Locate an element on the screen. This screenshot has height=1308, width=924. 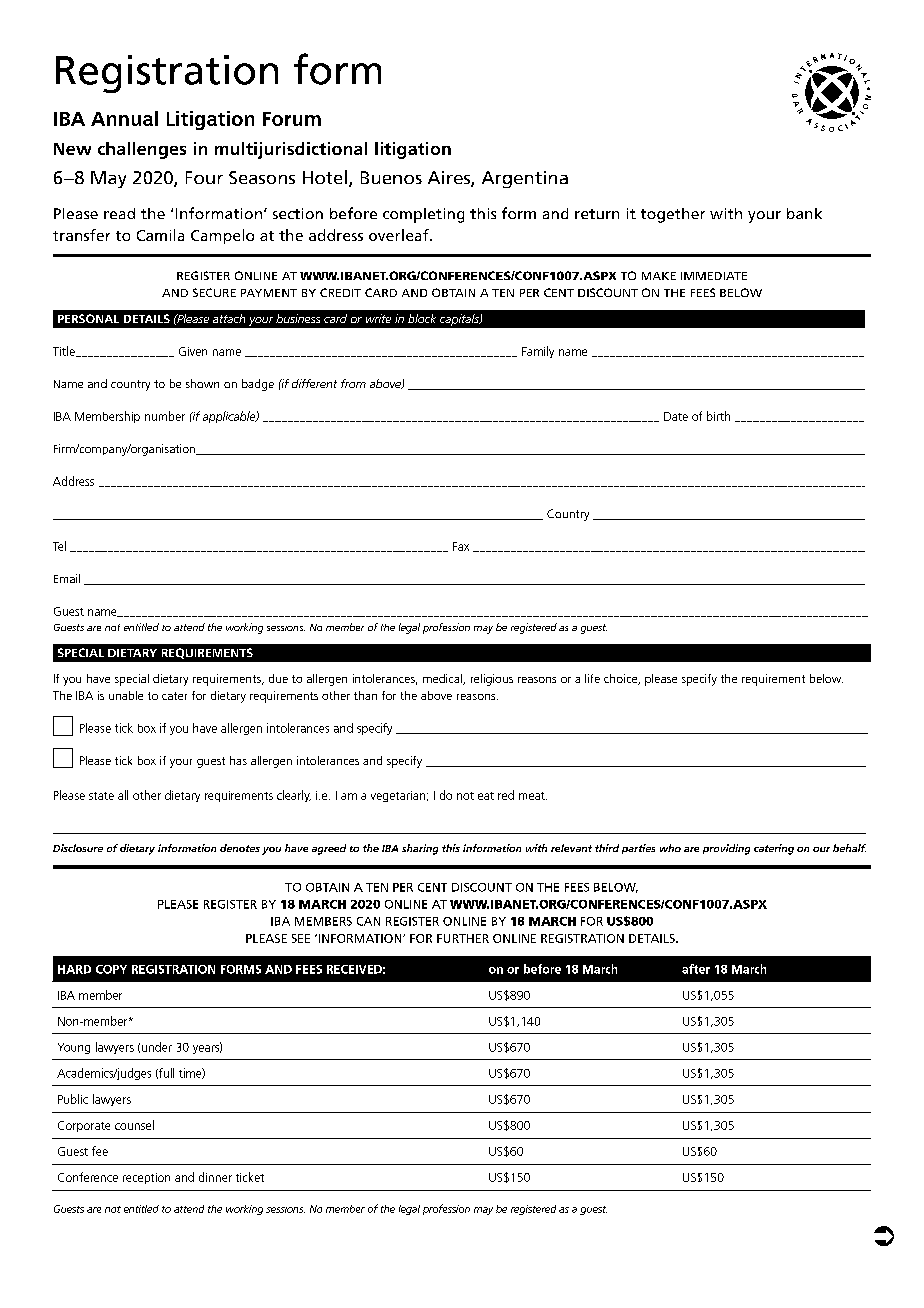
birth is located at coordinates (718, 416).
